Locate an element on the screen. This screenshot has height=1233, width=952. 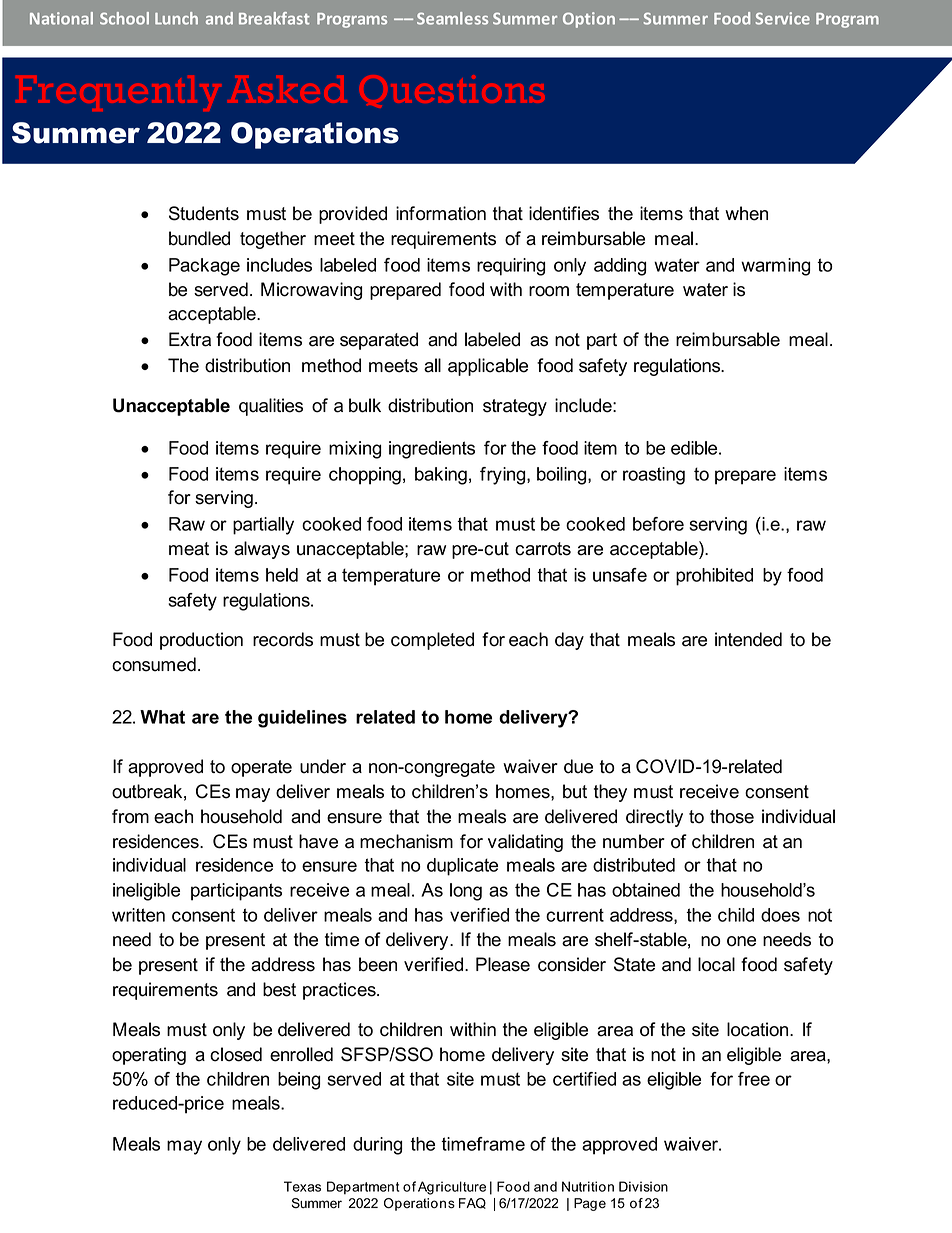
School is located at coordinates (124, 18).
